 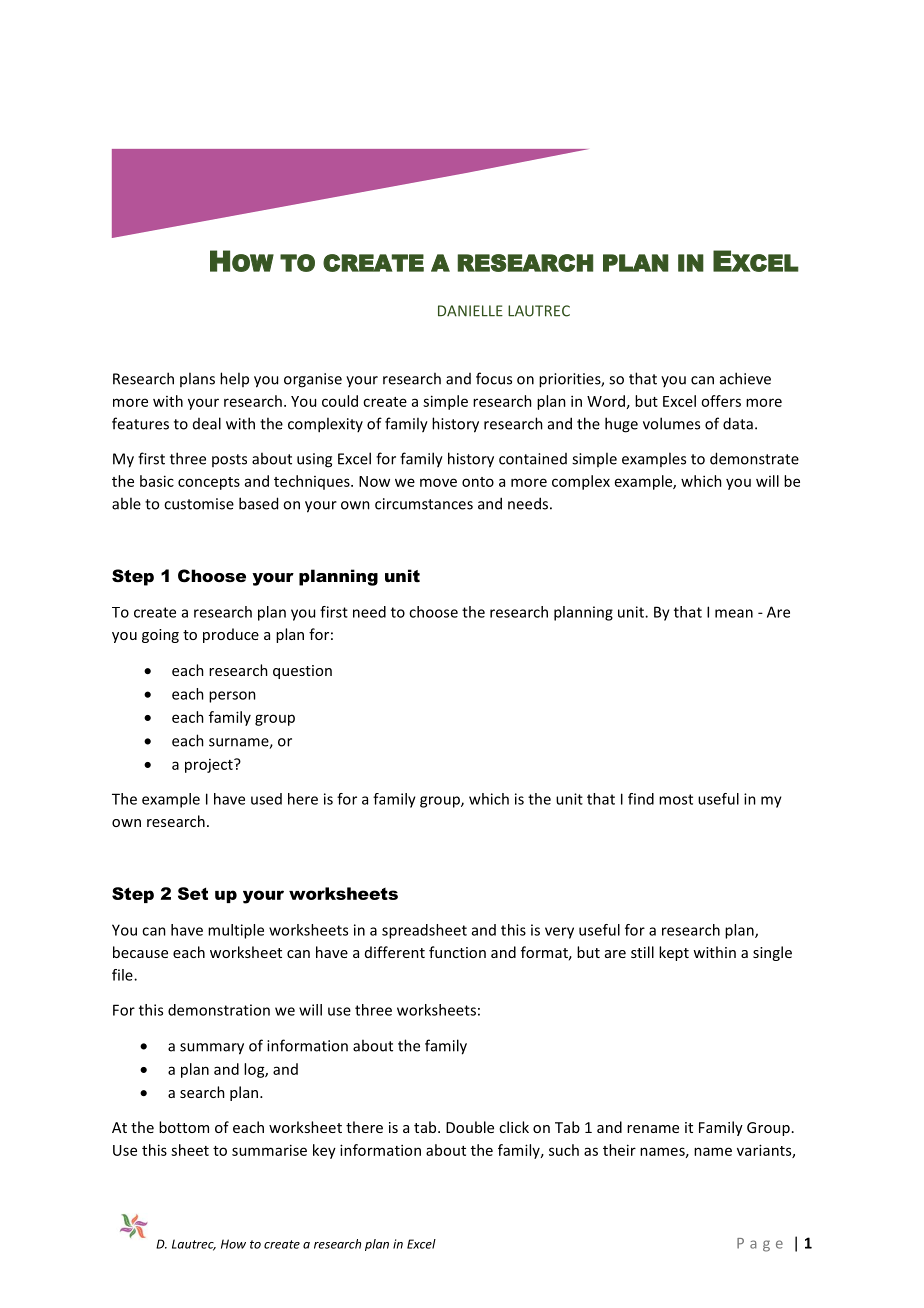 I want to click on bottom, so click(x=184, y=1127).
